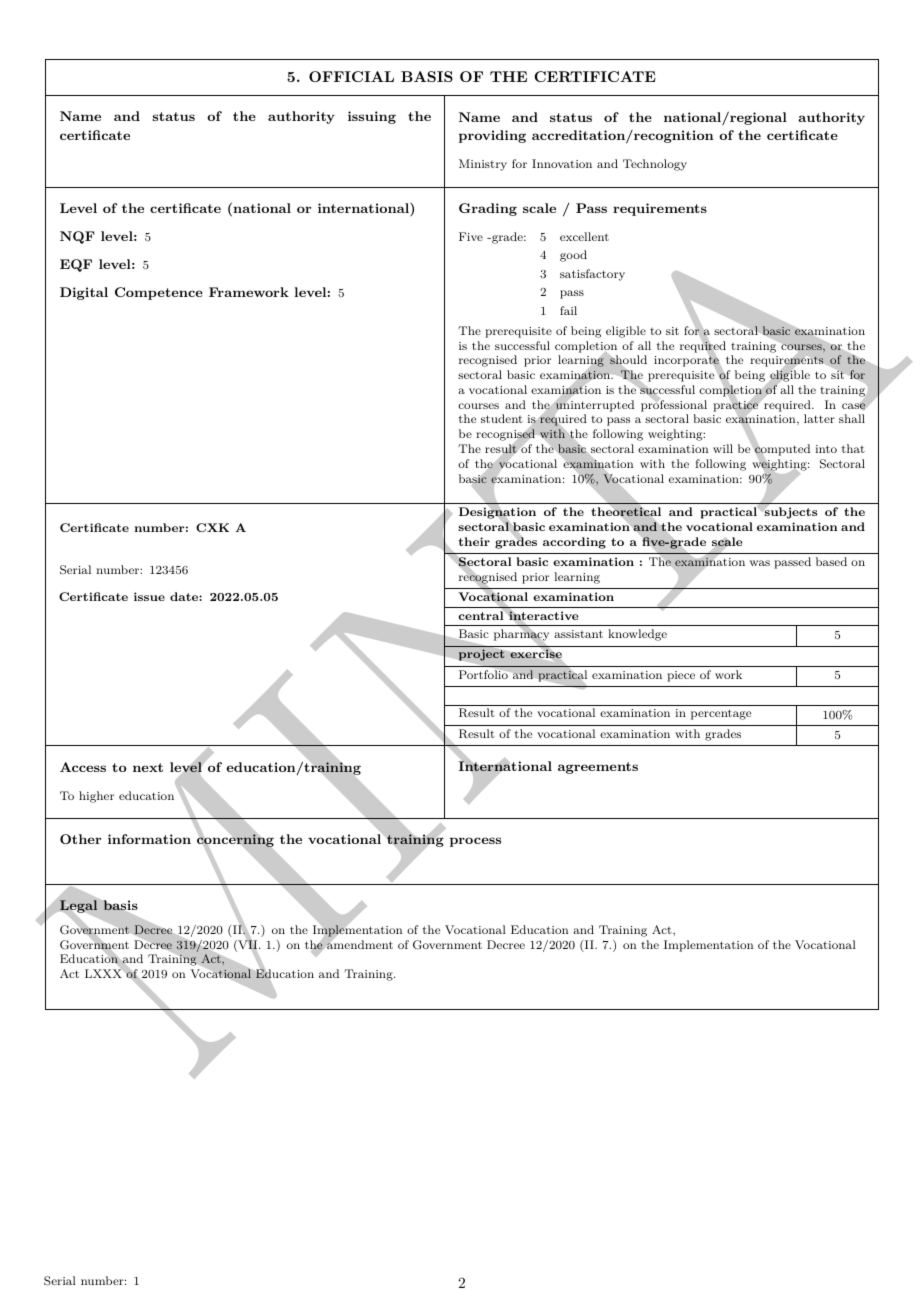  Describe the element at coordinates (492, 136) in the page. I see `providing` at that location.
